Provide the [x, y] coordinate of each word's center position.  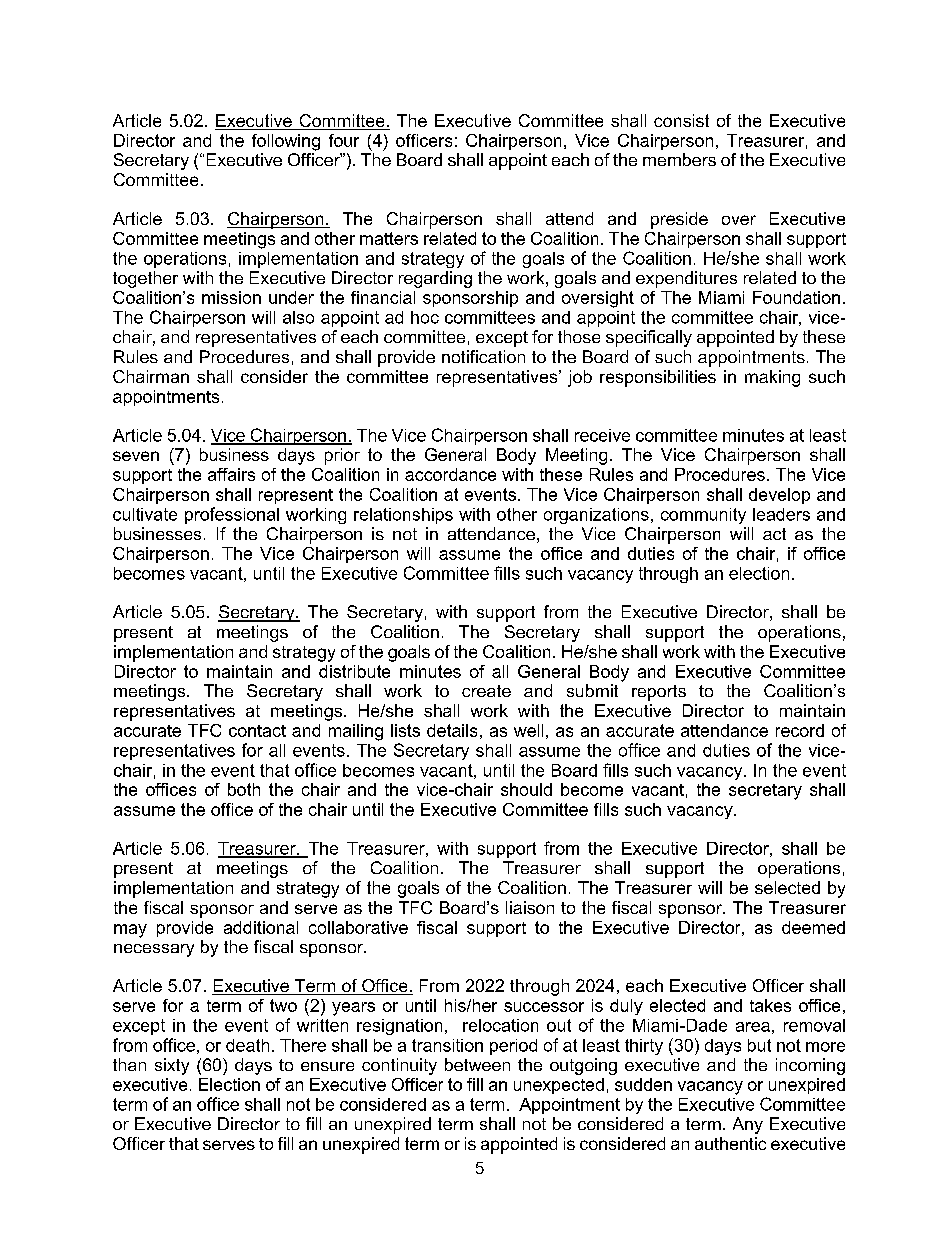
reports [659, 693]
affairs [231, 474]
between [477, 1064]
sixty [172, 1066]
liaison [530, 907]
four [344, 140]
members [679, 159]
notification [483, 356]
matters [389, 238]
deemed [813, 927]
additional [261, 927]
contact [257, 731]
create [486, 691]
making [772, 378]
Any [748, 1125]
